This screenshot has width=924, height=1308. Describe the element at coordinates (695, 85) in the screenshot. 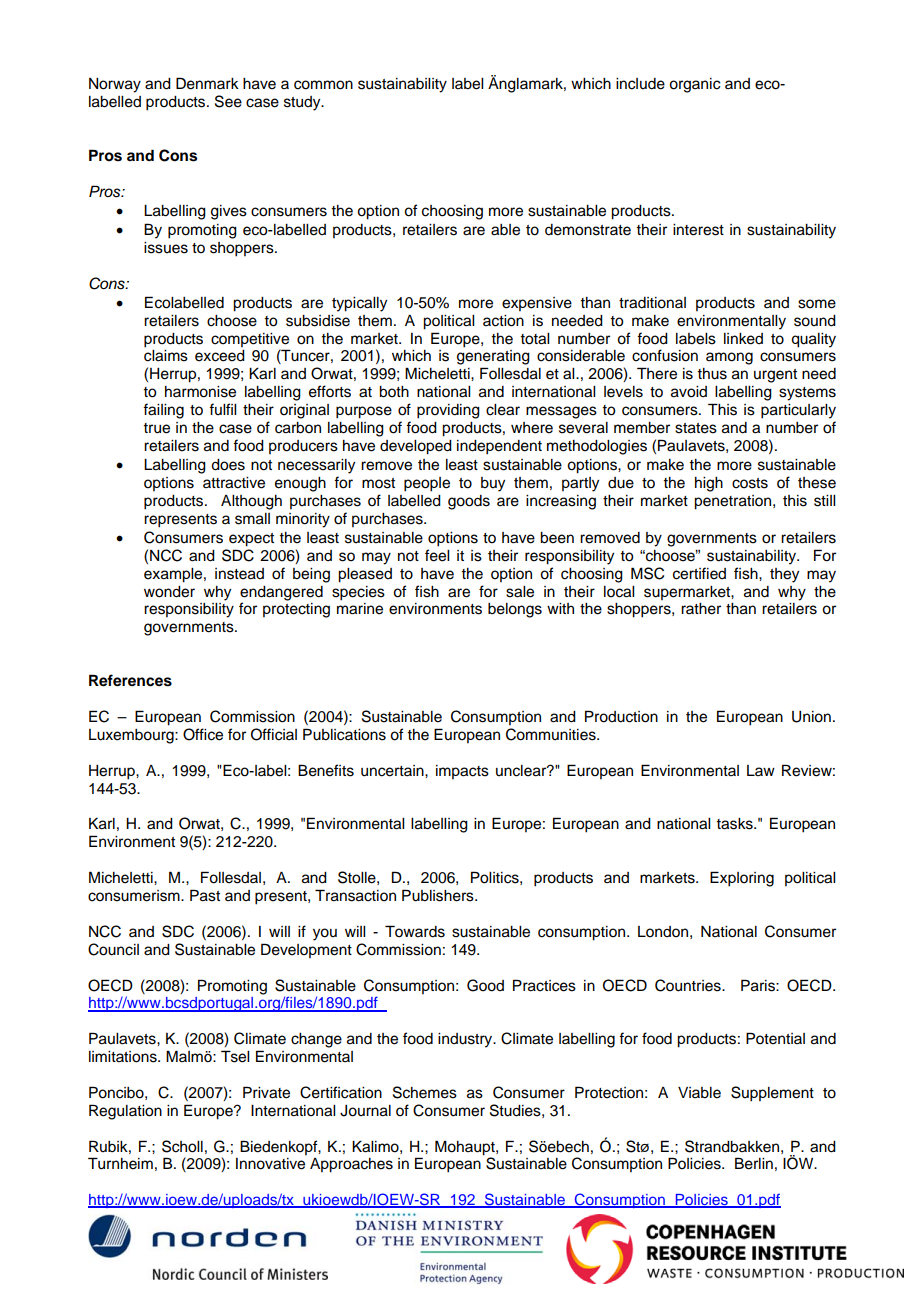

I see `organic` at that location.
